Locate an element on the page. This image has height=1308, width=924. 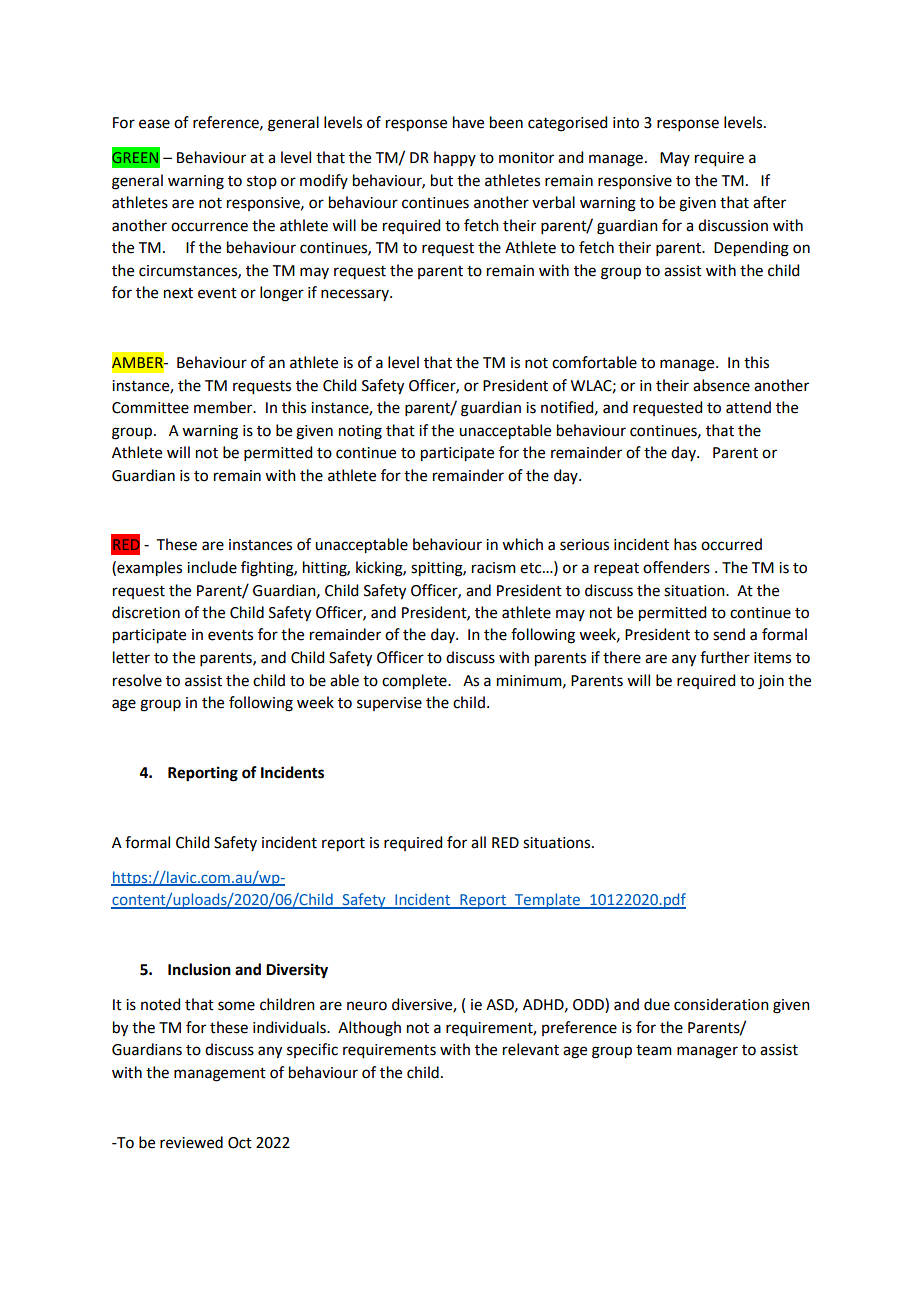
discretion is located at coordinates (146, 612).
